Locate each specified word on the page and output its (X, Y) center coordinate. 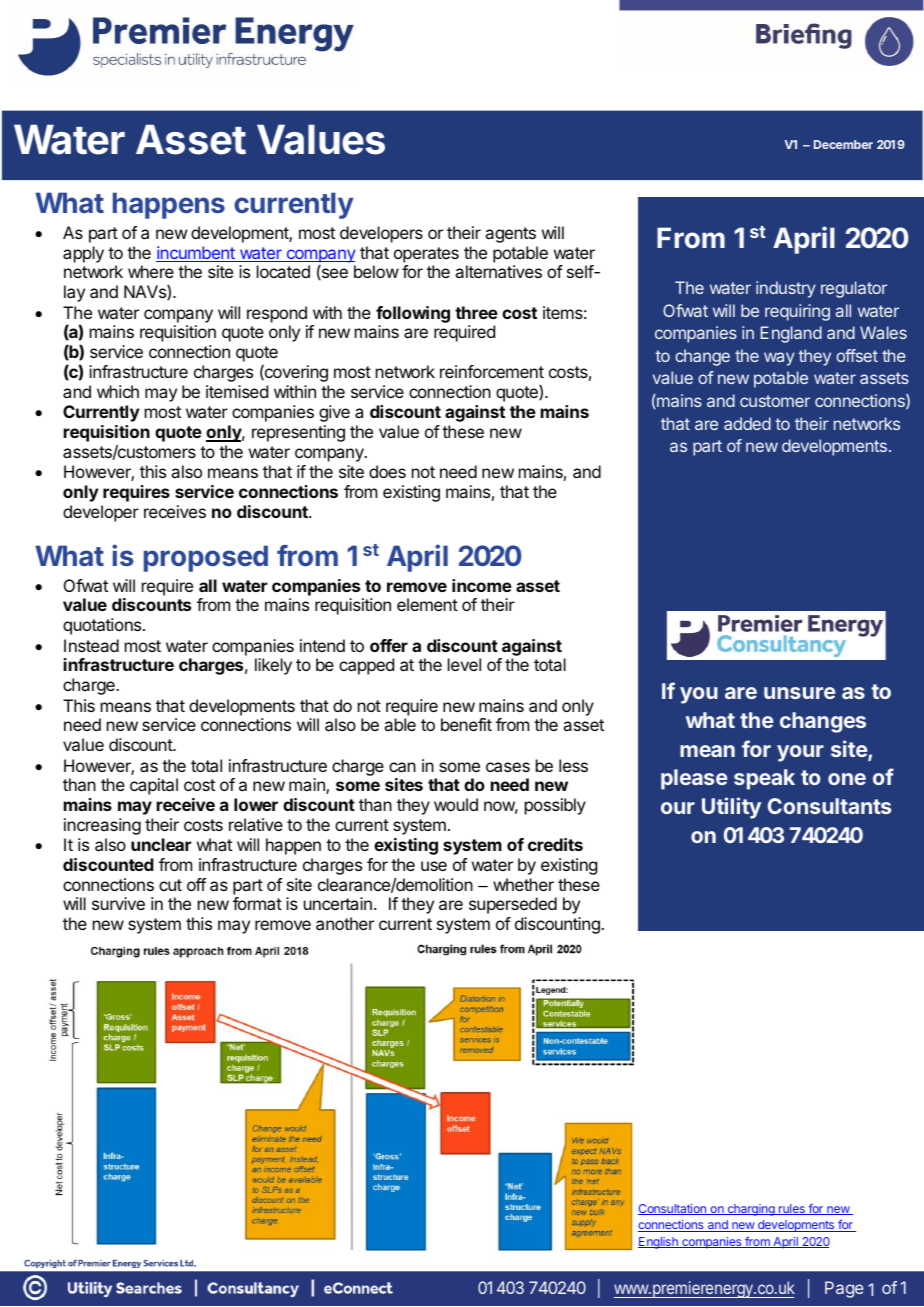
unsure (800, 693)
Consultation (673, 1209)
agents (510, 235)
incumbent (196, 254)
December (843, 144)
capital (154, 786)
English (659, 1243)
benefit (466, 724)
